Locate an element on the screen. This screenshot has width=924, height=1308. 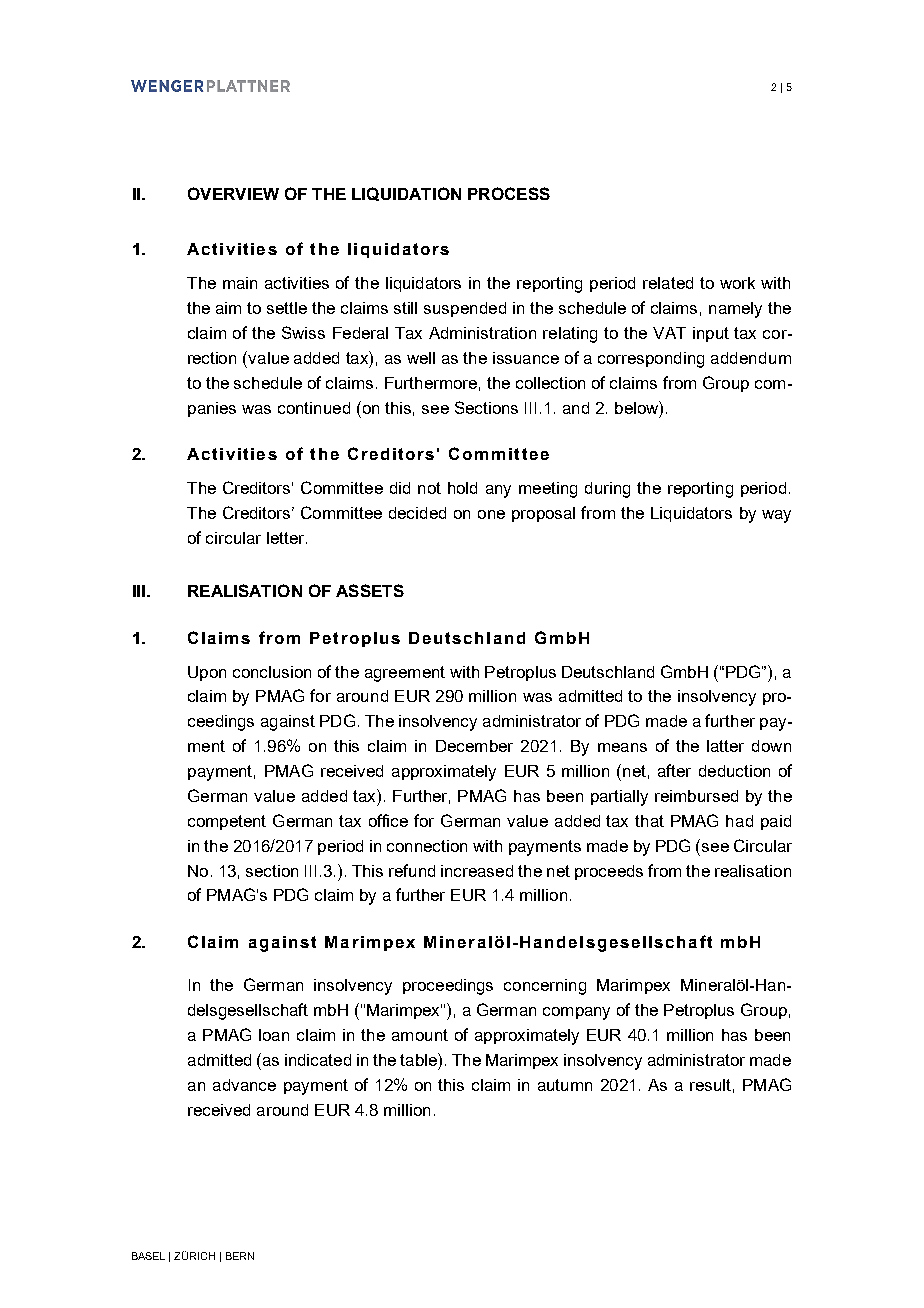
related is located at coordinates (668, 283).
